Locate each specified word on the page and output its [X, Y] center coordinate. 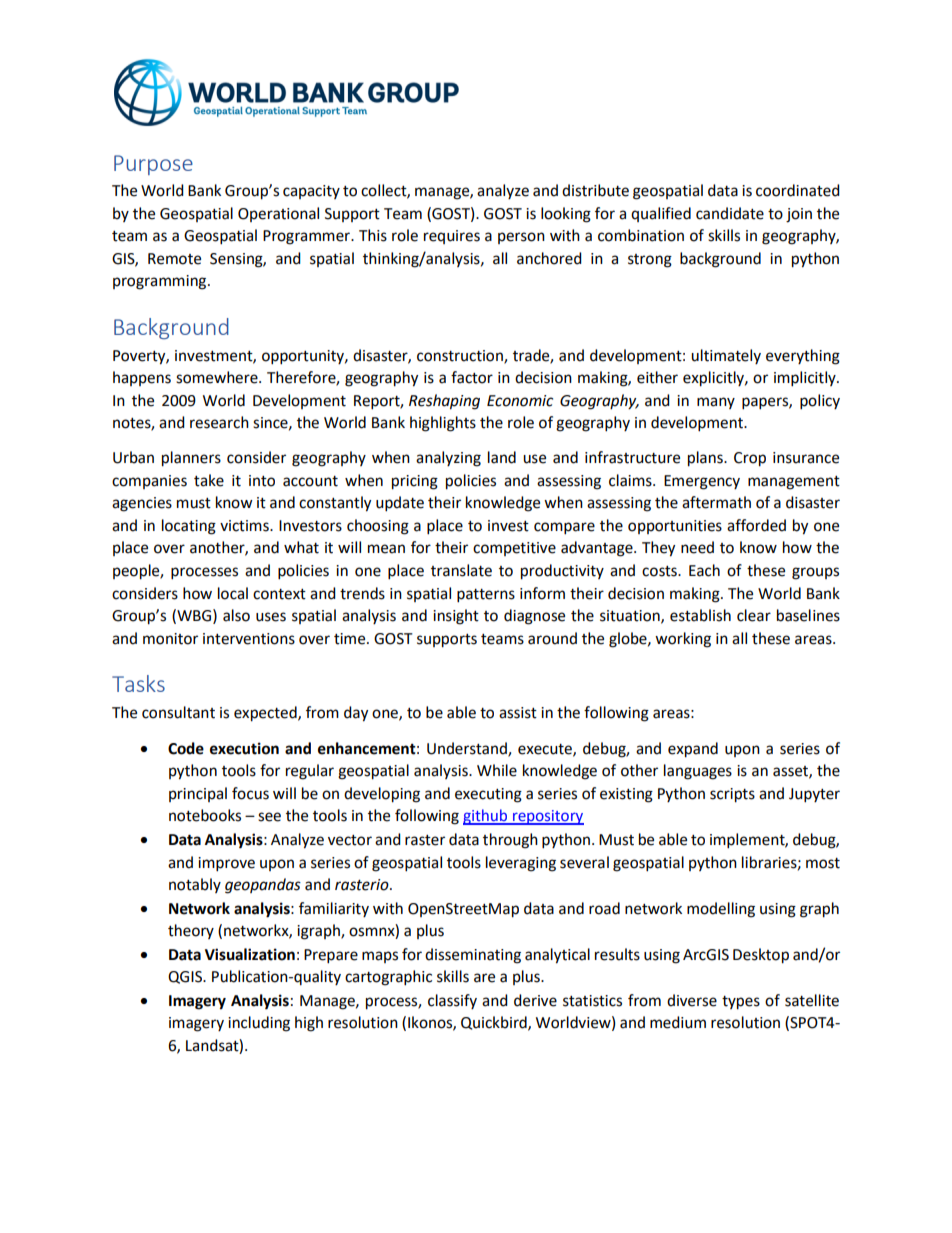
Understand [468, 749]
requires [452, 237]
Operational [278, 214]
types [741, 1003]
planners [191, 459]
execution [244, 748]
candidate [730, 213]
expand [693, 750]
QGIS [186, 977]
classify [452, 1001]
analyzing [448, 459]
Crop [750, 459]
